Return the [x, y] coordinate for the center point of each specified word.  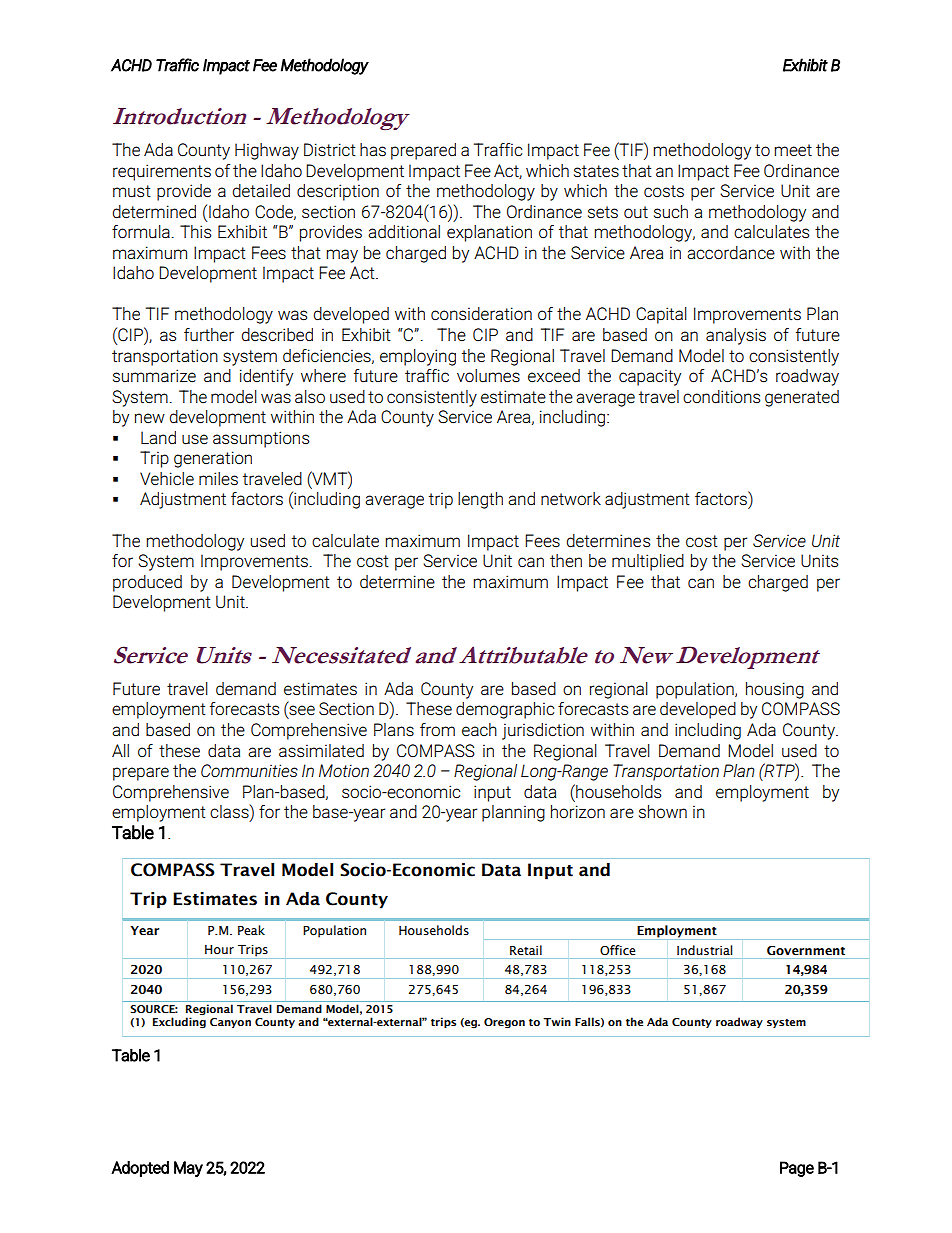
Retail [526, 950]
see [301, 711]
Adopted [140, 1169]
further [209, 335]
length [480, 500]
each [479, 730]
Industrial [704, 950]
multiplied [648, 562]
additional [404, 231]
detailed [261, 191]
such [671, 212]
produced [147, 583]
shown [663, 812]
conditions [721, 397]
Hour [219, 949]
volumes [488, 376]
